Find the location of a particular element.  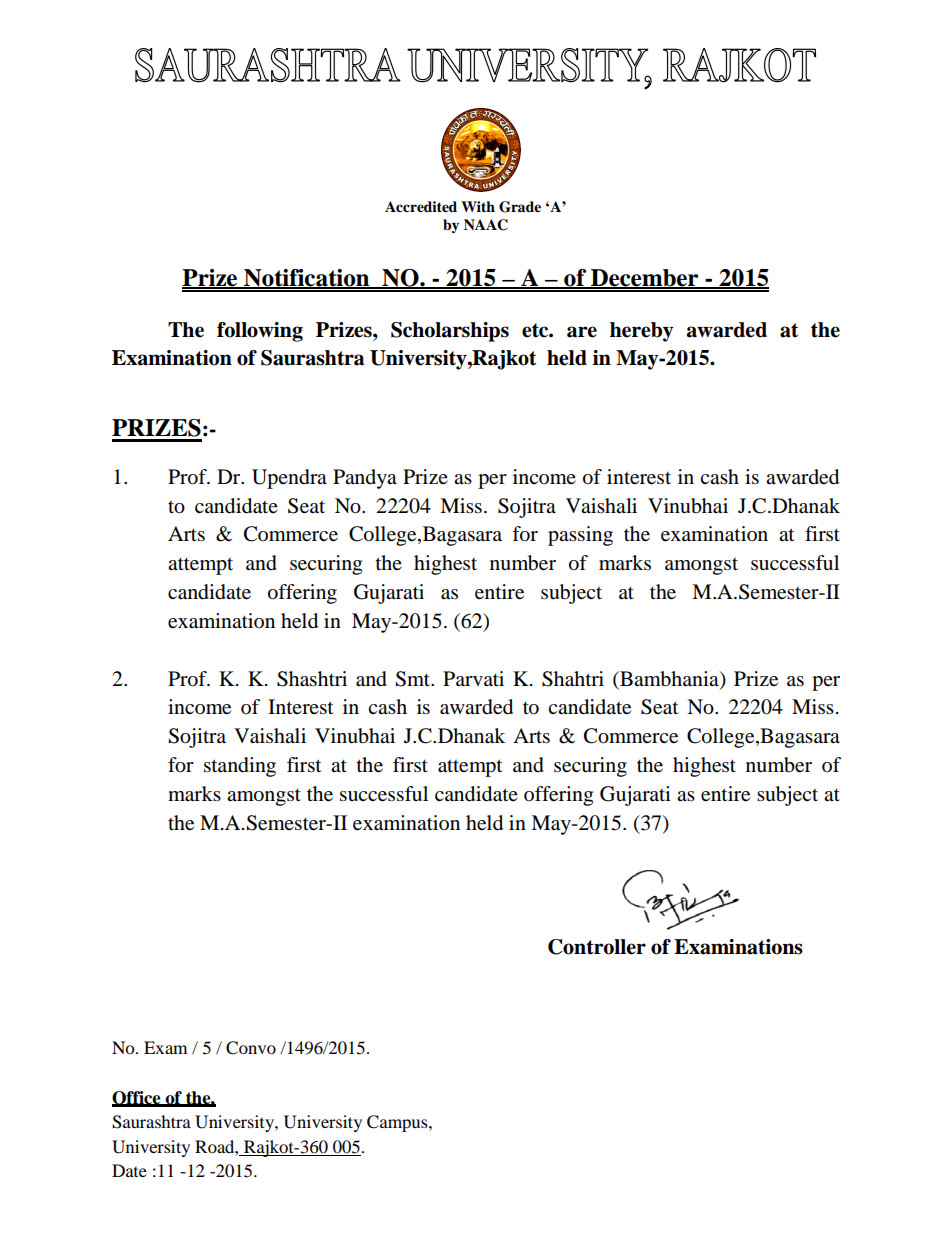

Smt is located at coordinates (413, 679).
